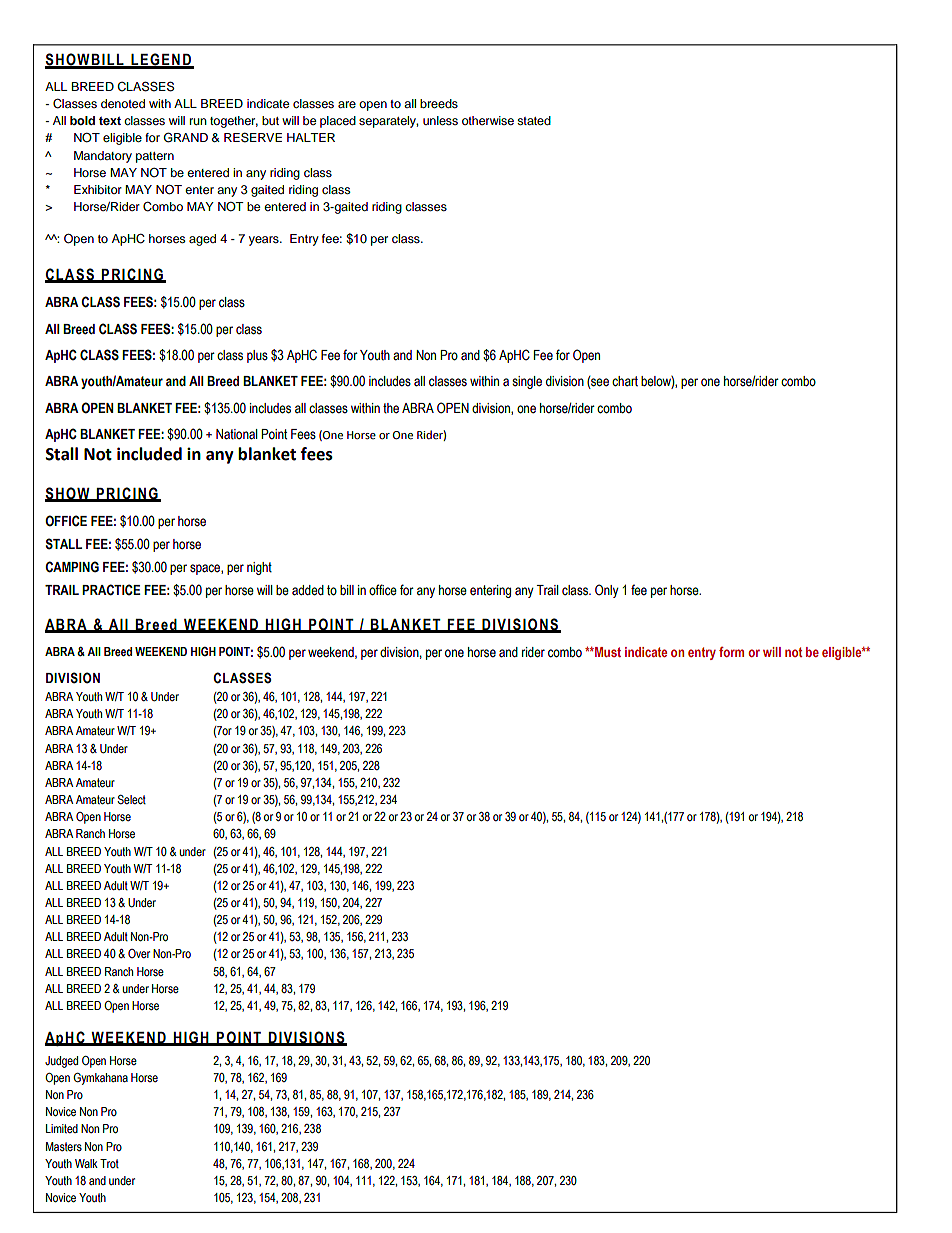  What do you see at coordinates (534, 120) in the document?
I see `stated` at bounding box center [534, 120].
